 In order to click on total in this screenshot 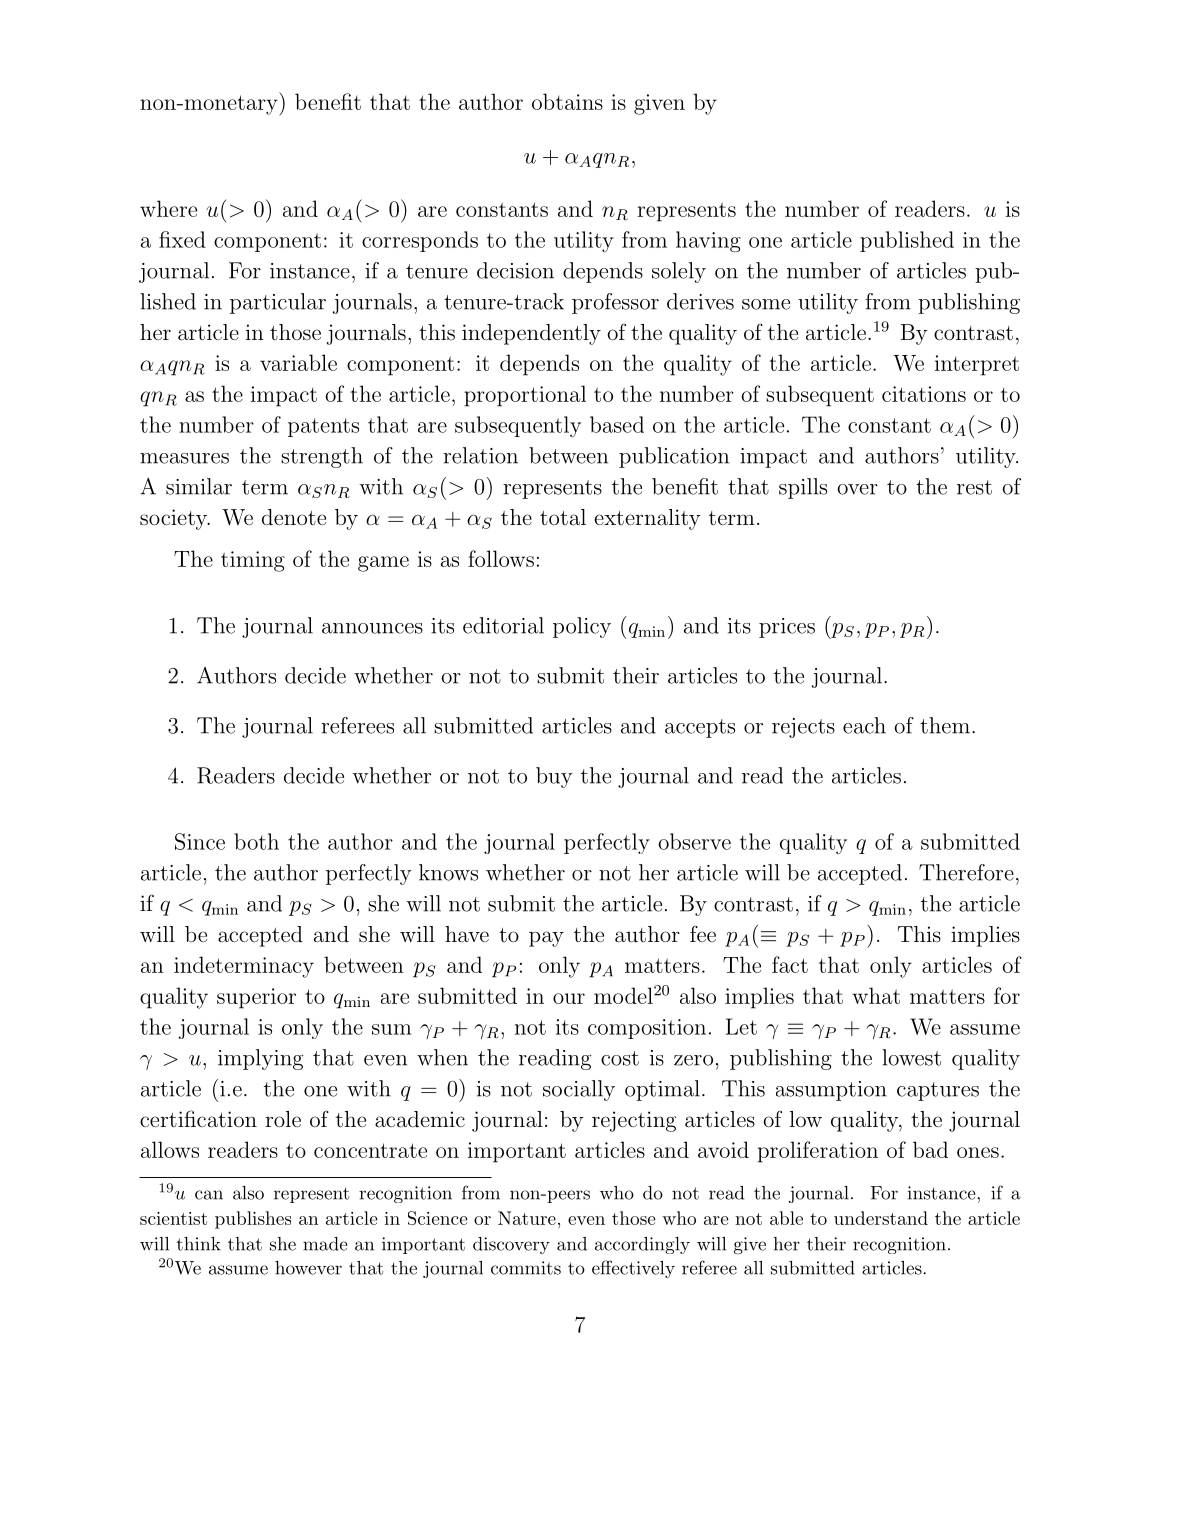, I will do `click(563, 517)`.
